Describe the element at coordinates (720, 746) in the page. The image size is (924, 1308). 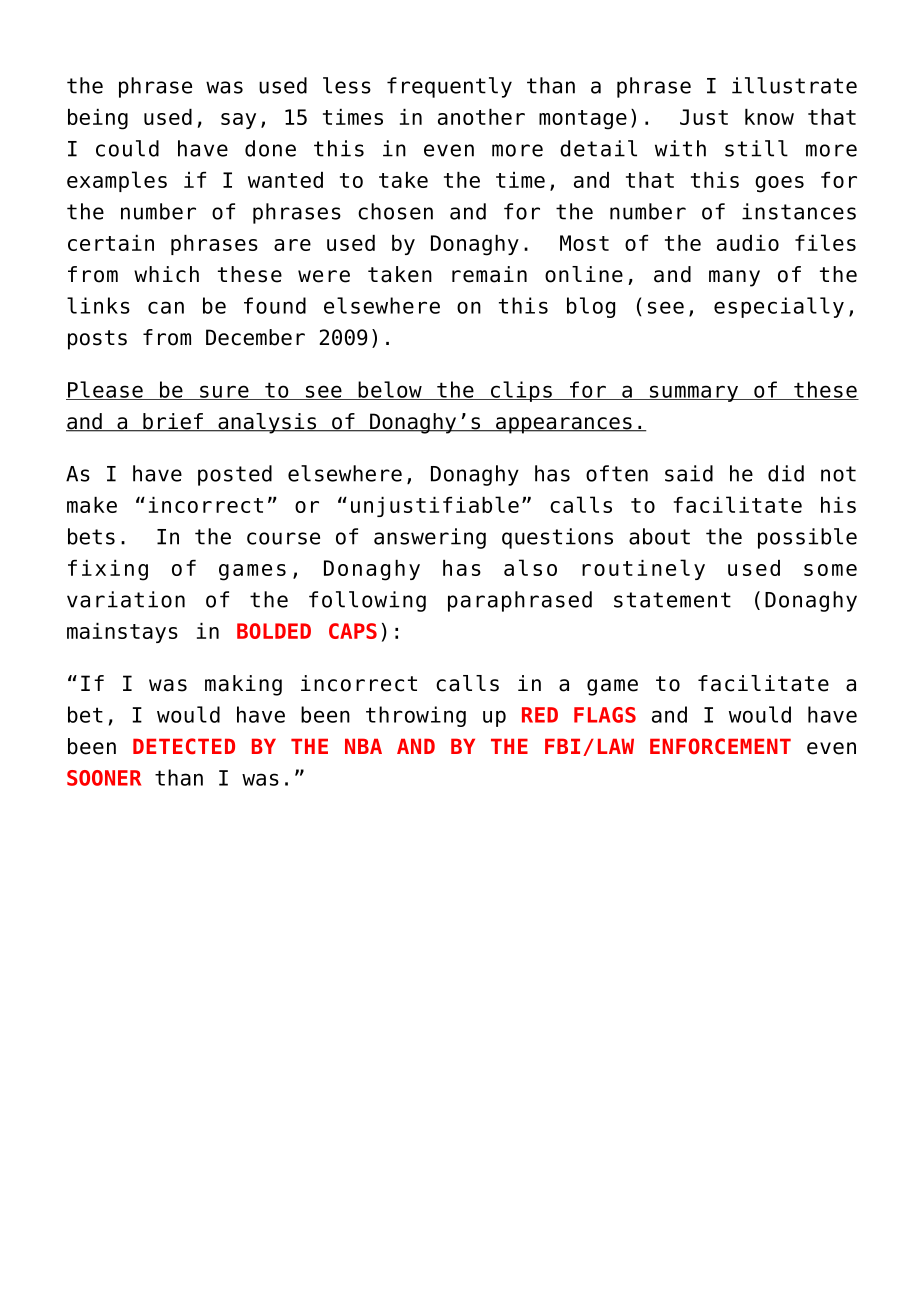
I see `ENFORCEMENT` at that location.
